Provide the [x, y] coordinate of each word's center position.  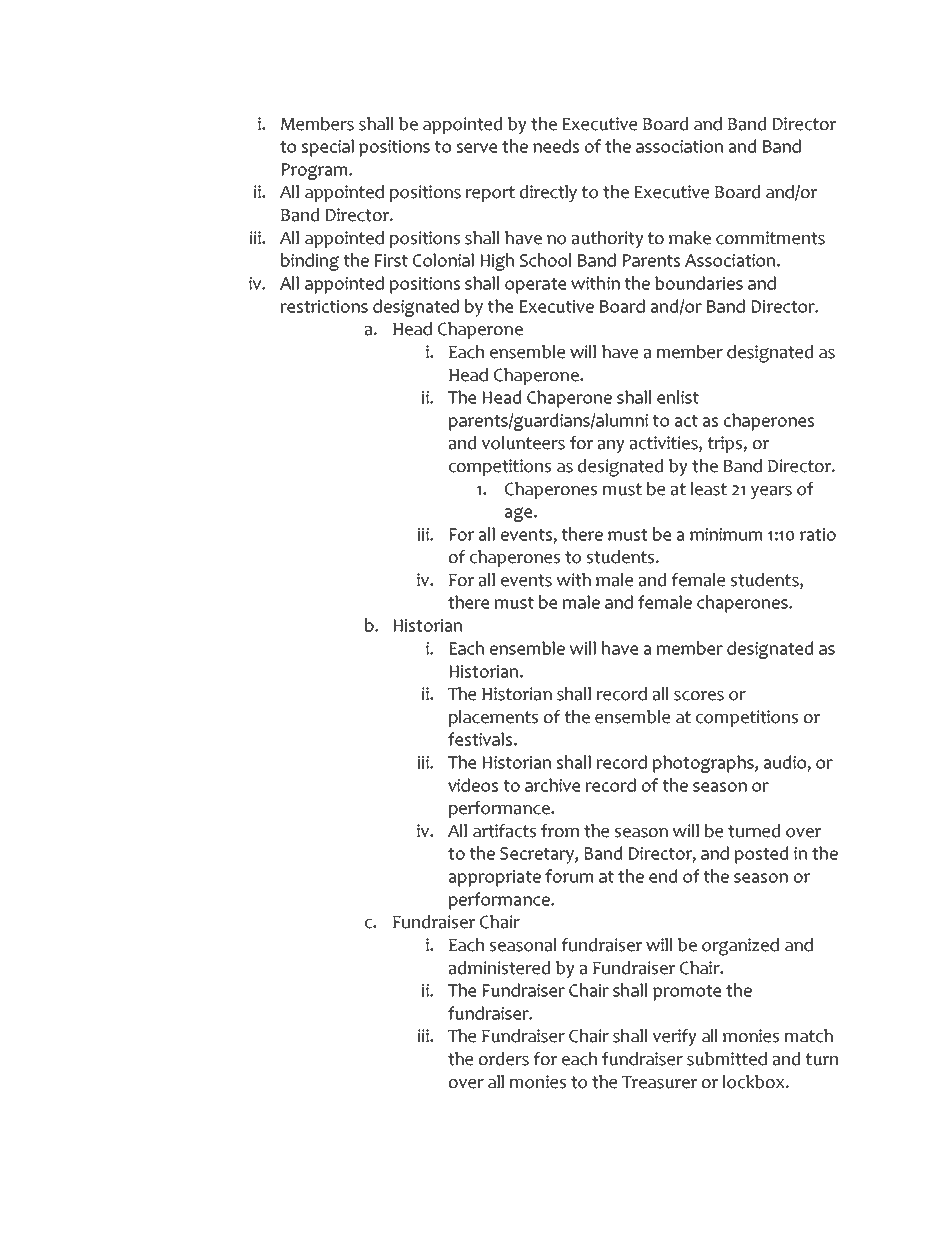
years [771, 492]
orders [504, 1059]
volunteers [523, 443]
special [328, 148]
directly [548, 193]
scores [699, 696]
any [611, 446]
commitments [770, 238]
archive [552, 785]
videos [473, 785]
